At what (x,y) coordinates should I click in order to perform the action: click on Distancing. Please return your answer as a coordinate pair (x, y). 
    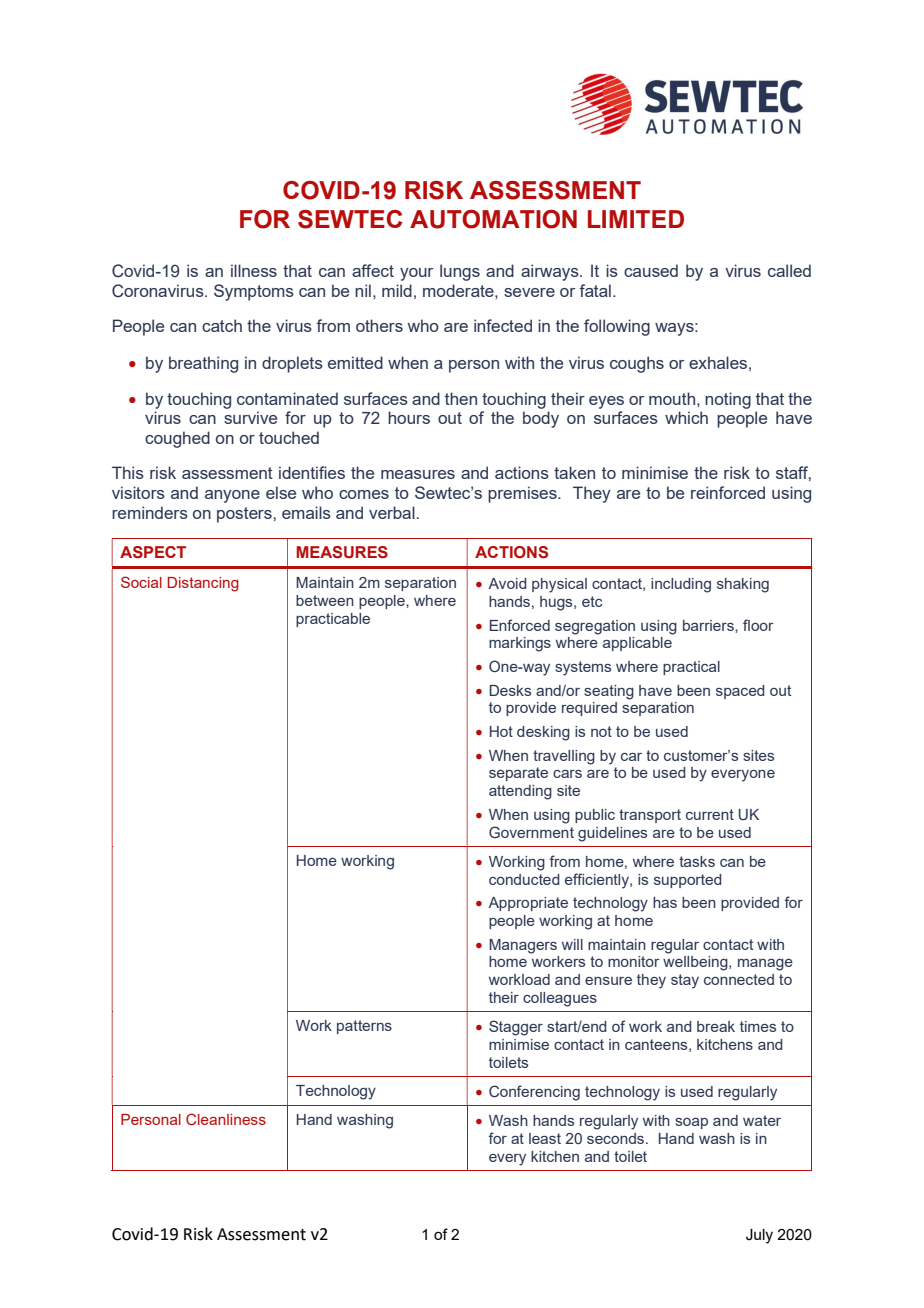
    Looking at the image, I should click on (203, 584).
